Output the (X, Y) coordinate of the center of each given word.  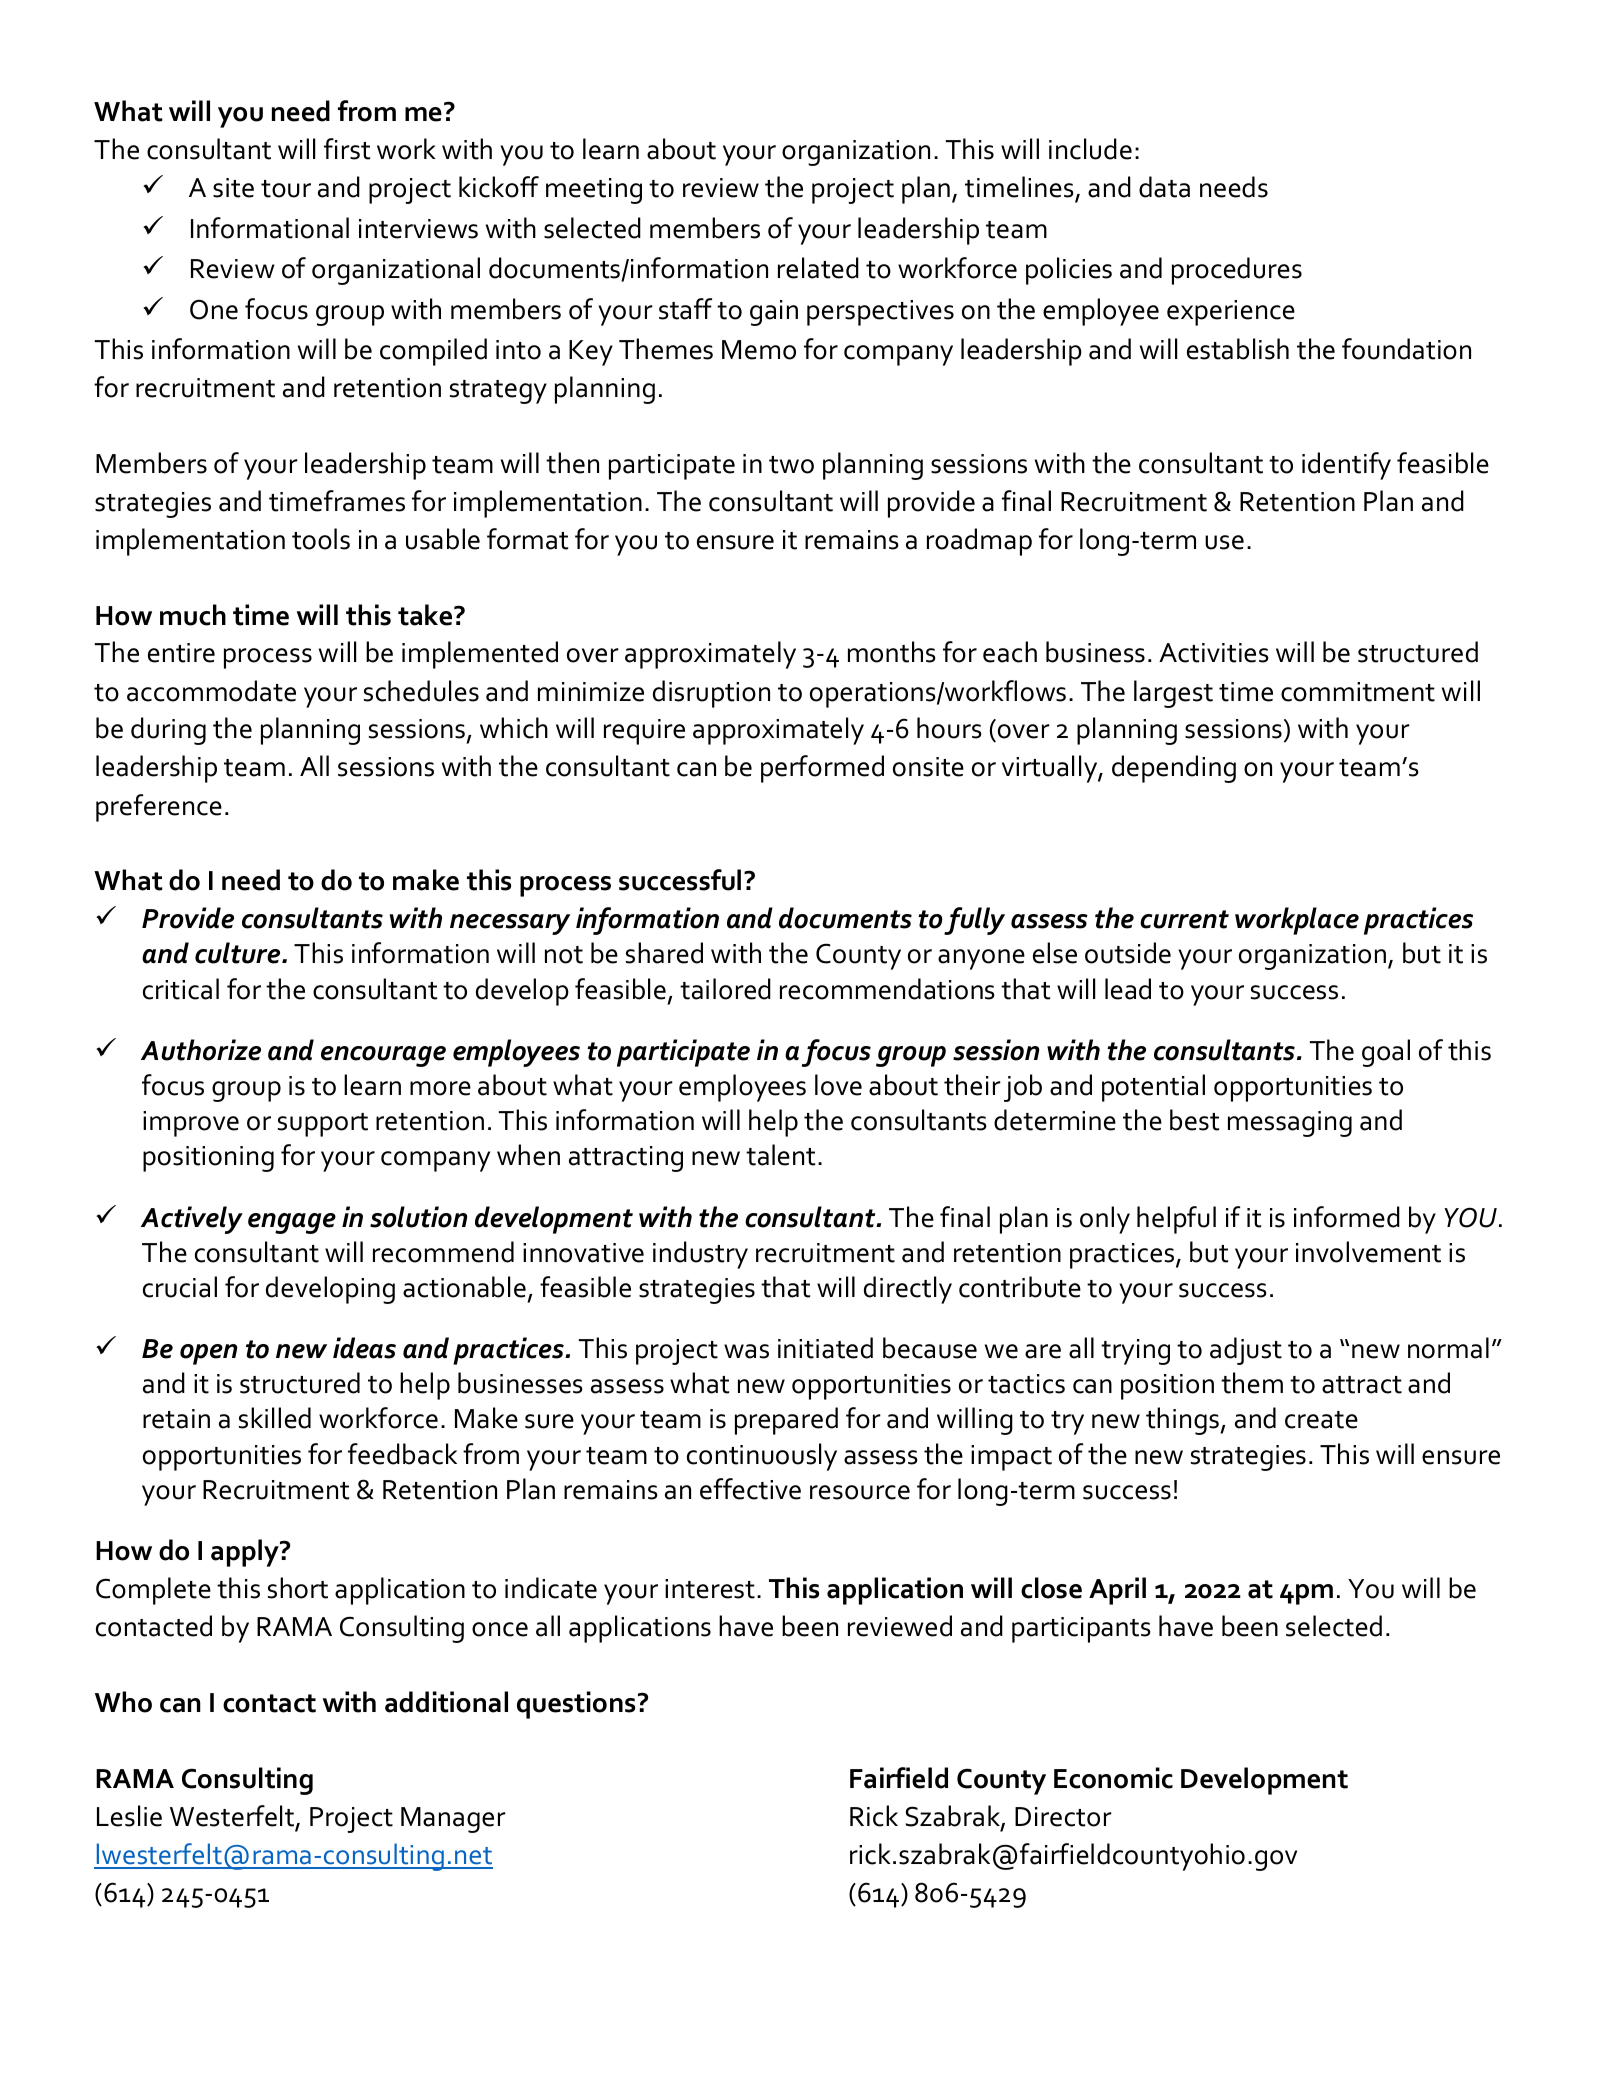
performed (822, 769)
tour (286, 189)
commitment (1358, 692)
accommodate (211, 691)
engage (292, 1223)
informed (1347, 1217)
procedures (1237, 271)
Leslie (129, 1816)
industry (700, 1255)
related (818, 268)
